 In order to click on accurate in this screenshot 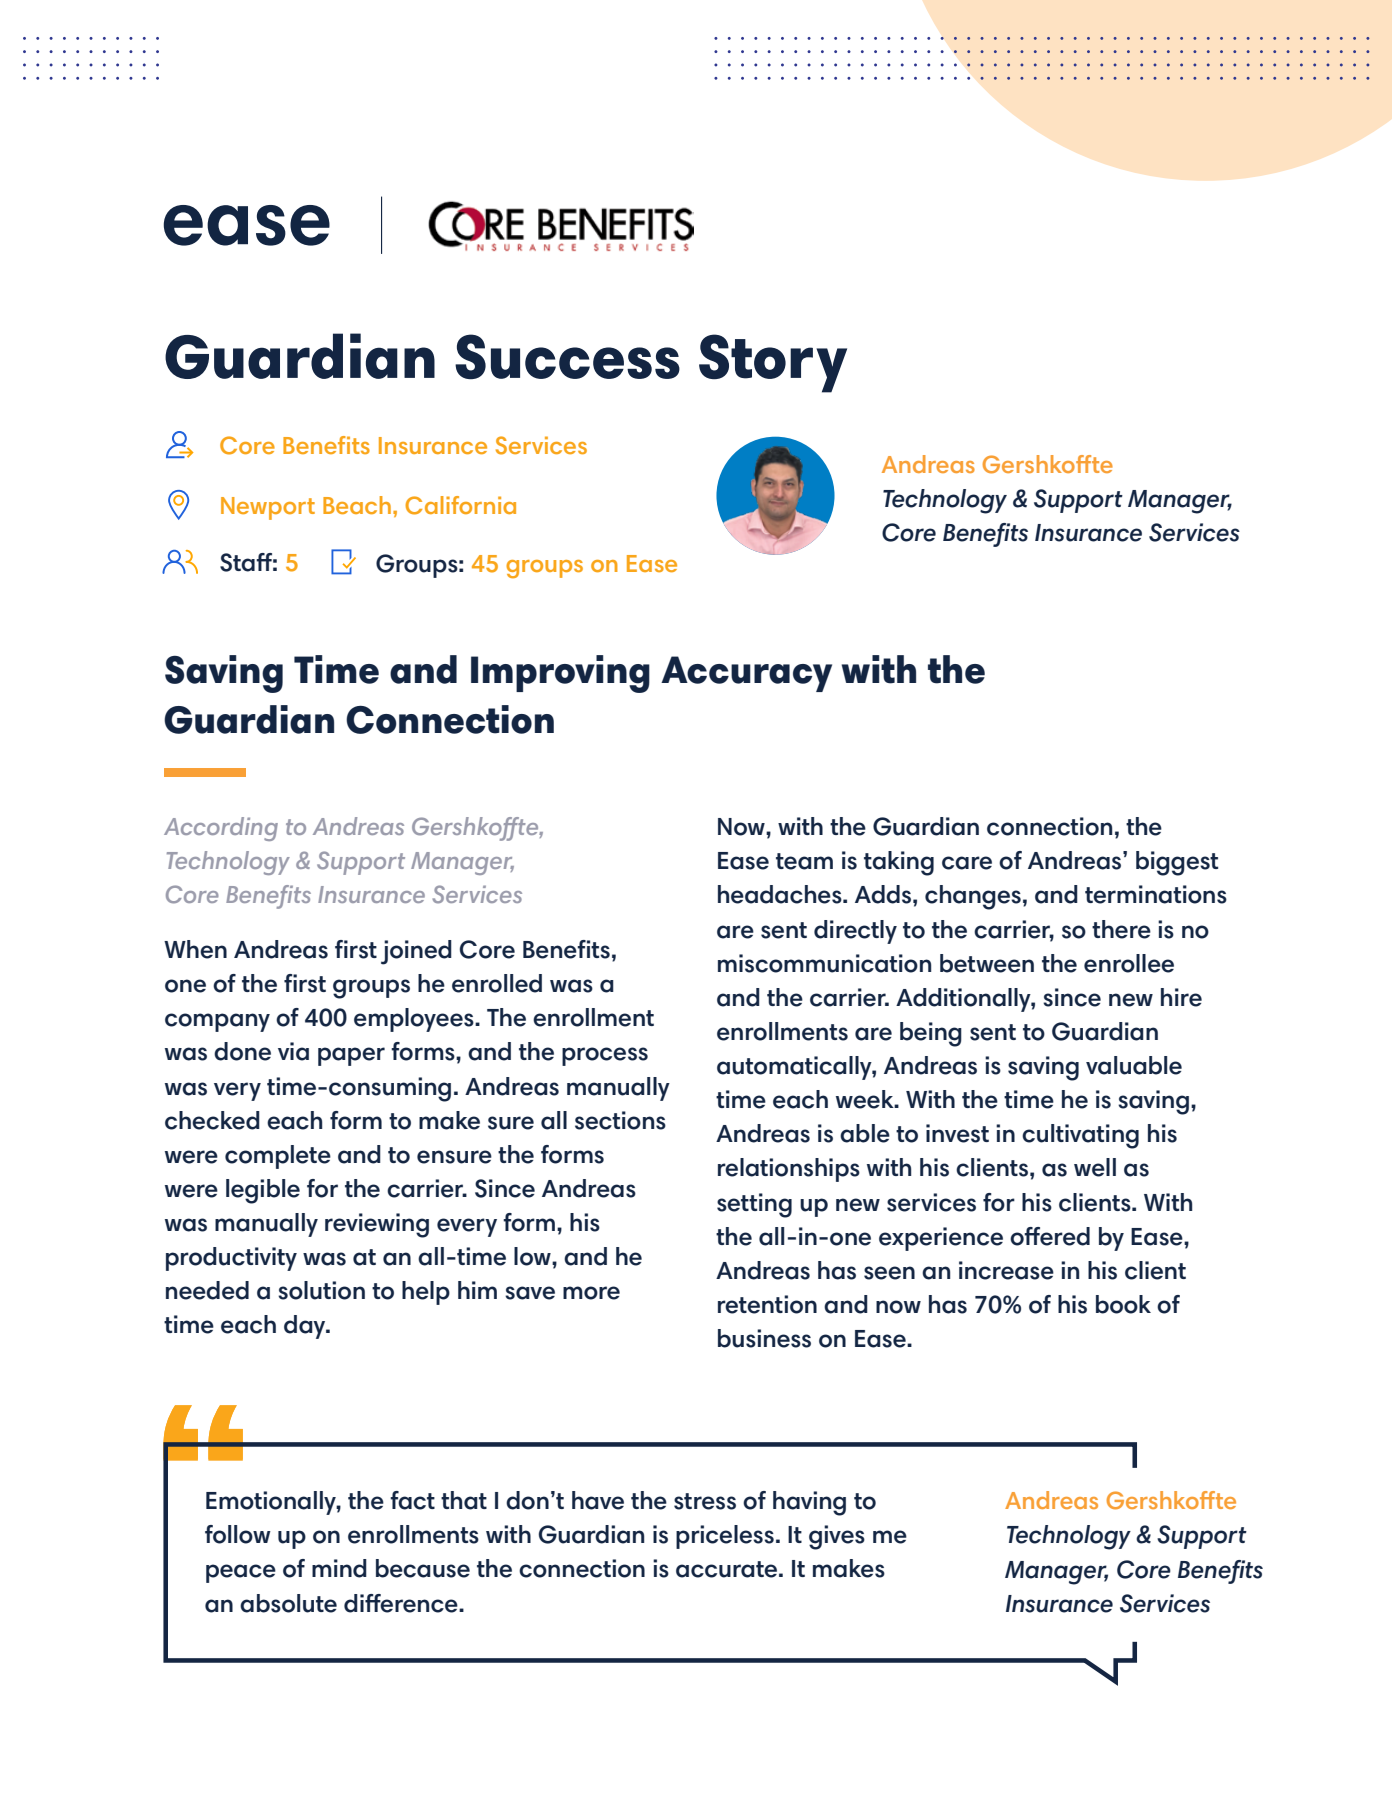, I will do `click(726, 1569)`.
